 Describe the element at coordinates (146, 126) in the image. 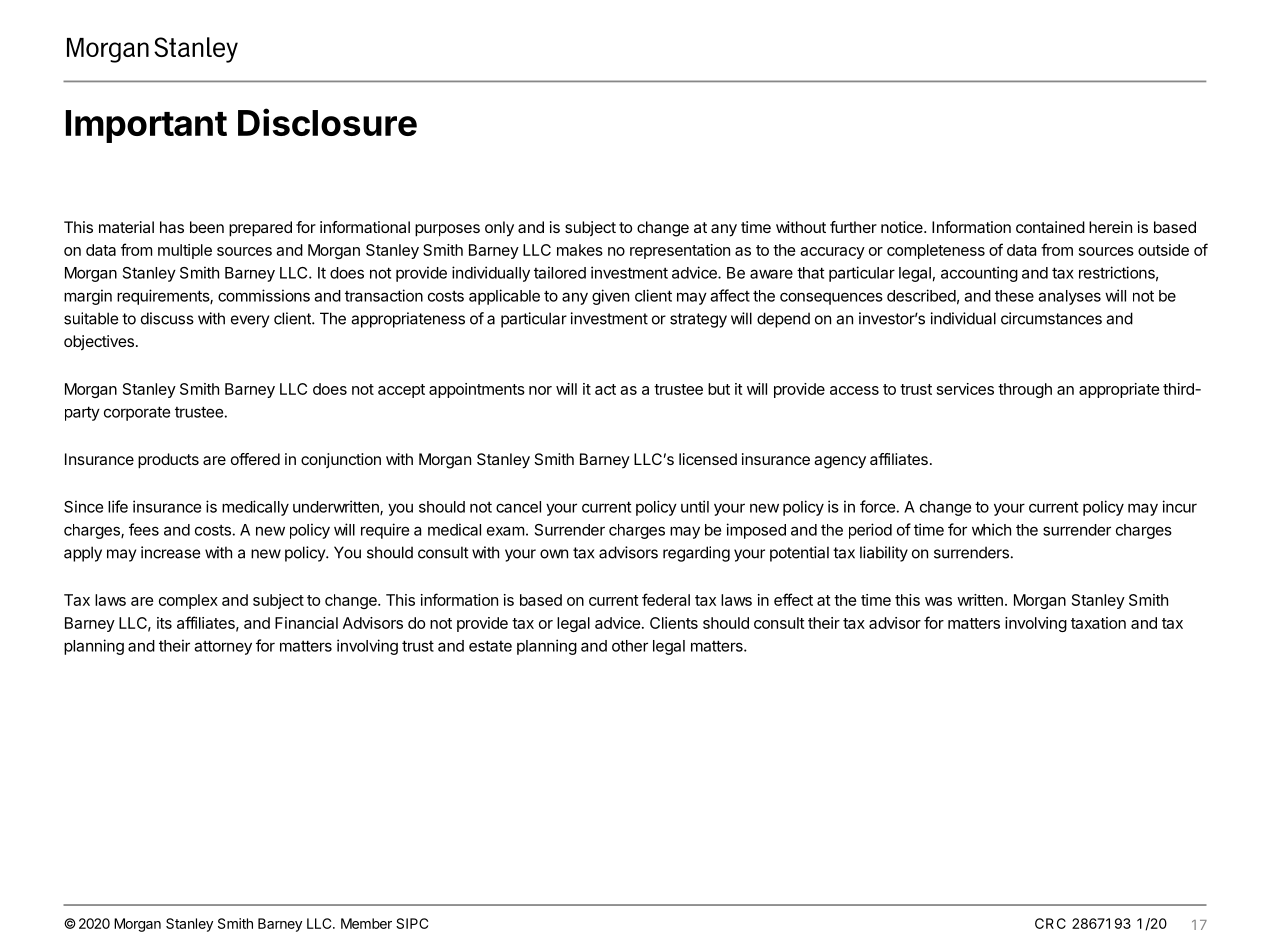

I see `Important` at that location.
